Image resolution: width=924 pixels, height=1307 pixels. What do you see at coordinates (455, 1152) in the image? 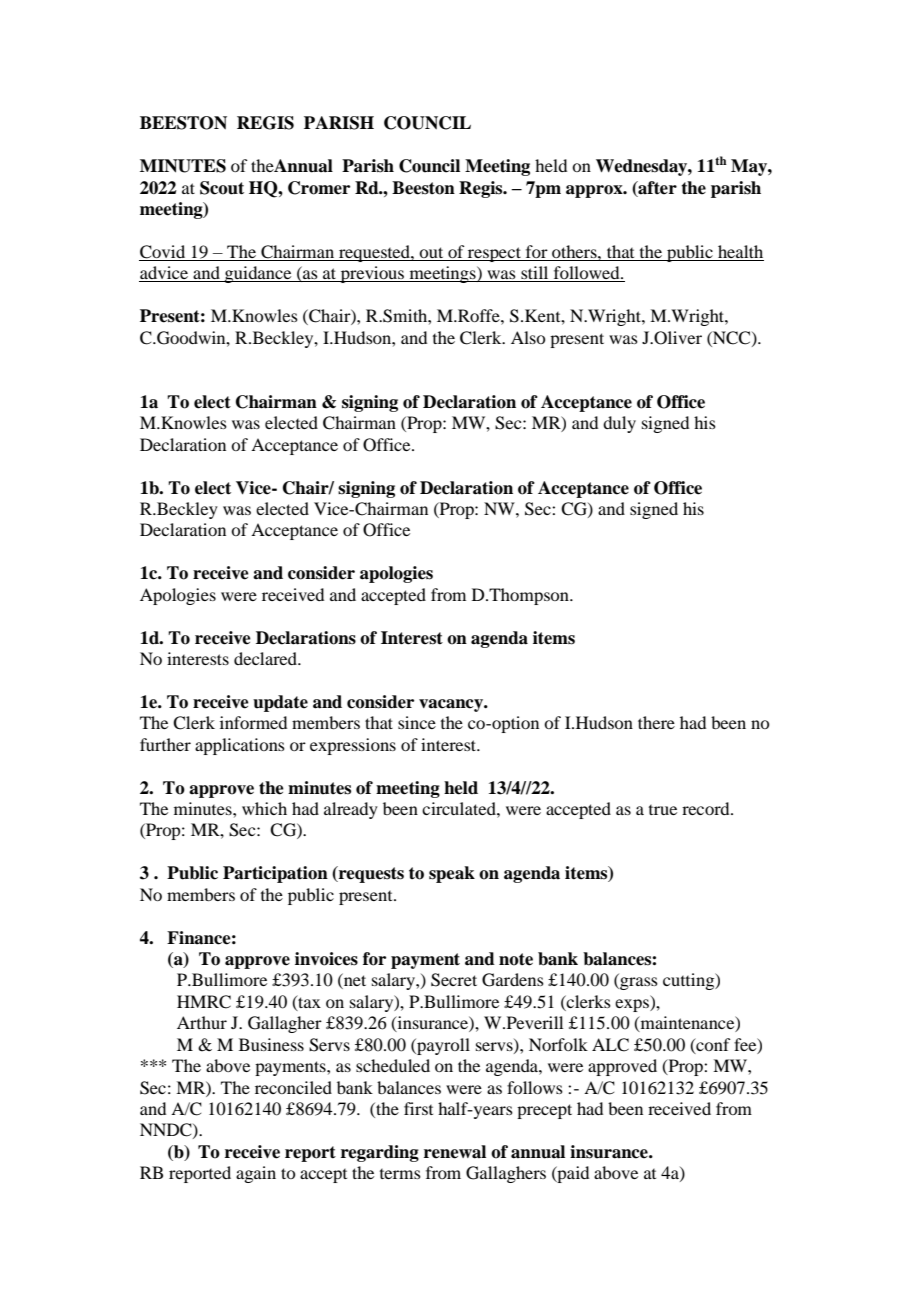
I see `renewal` at bounding box center [455, 1152].
